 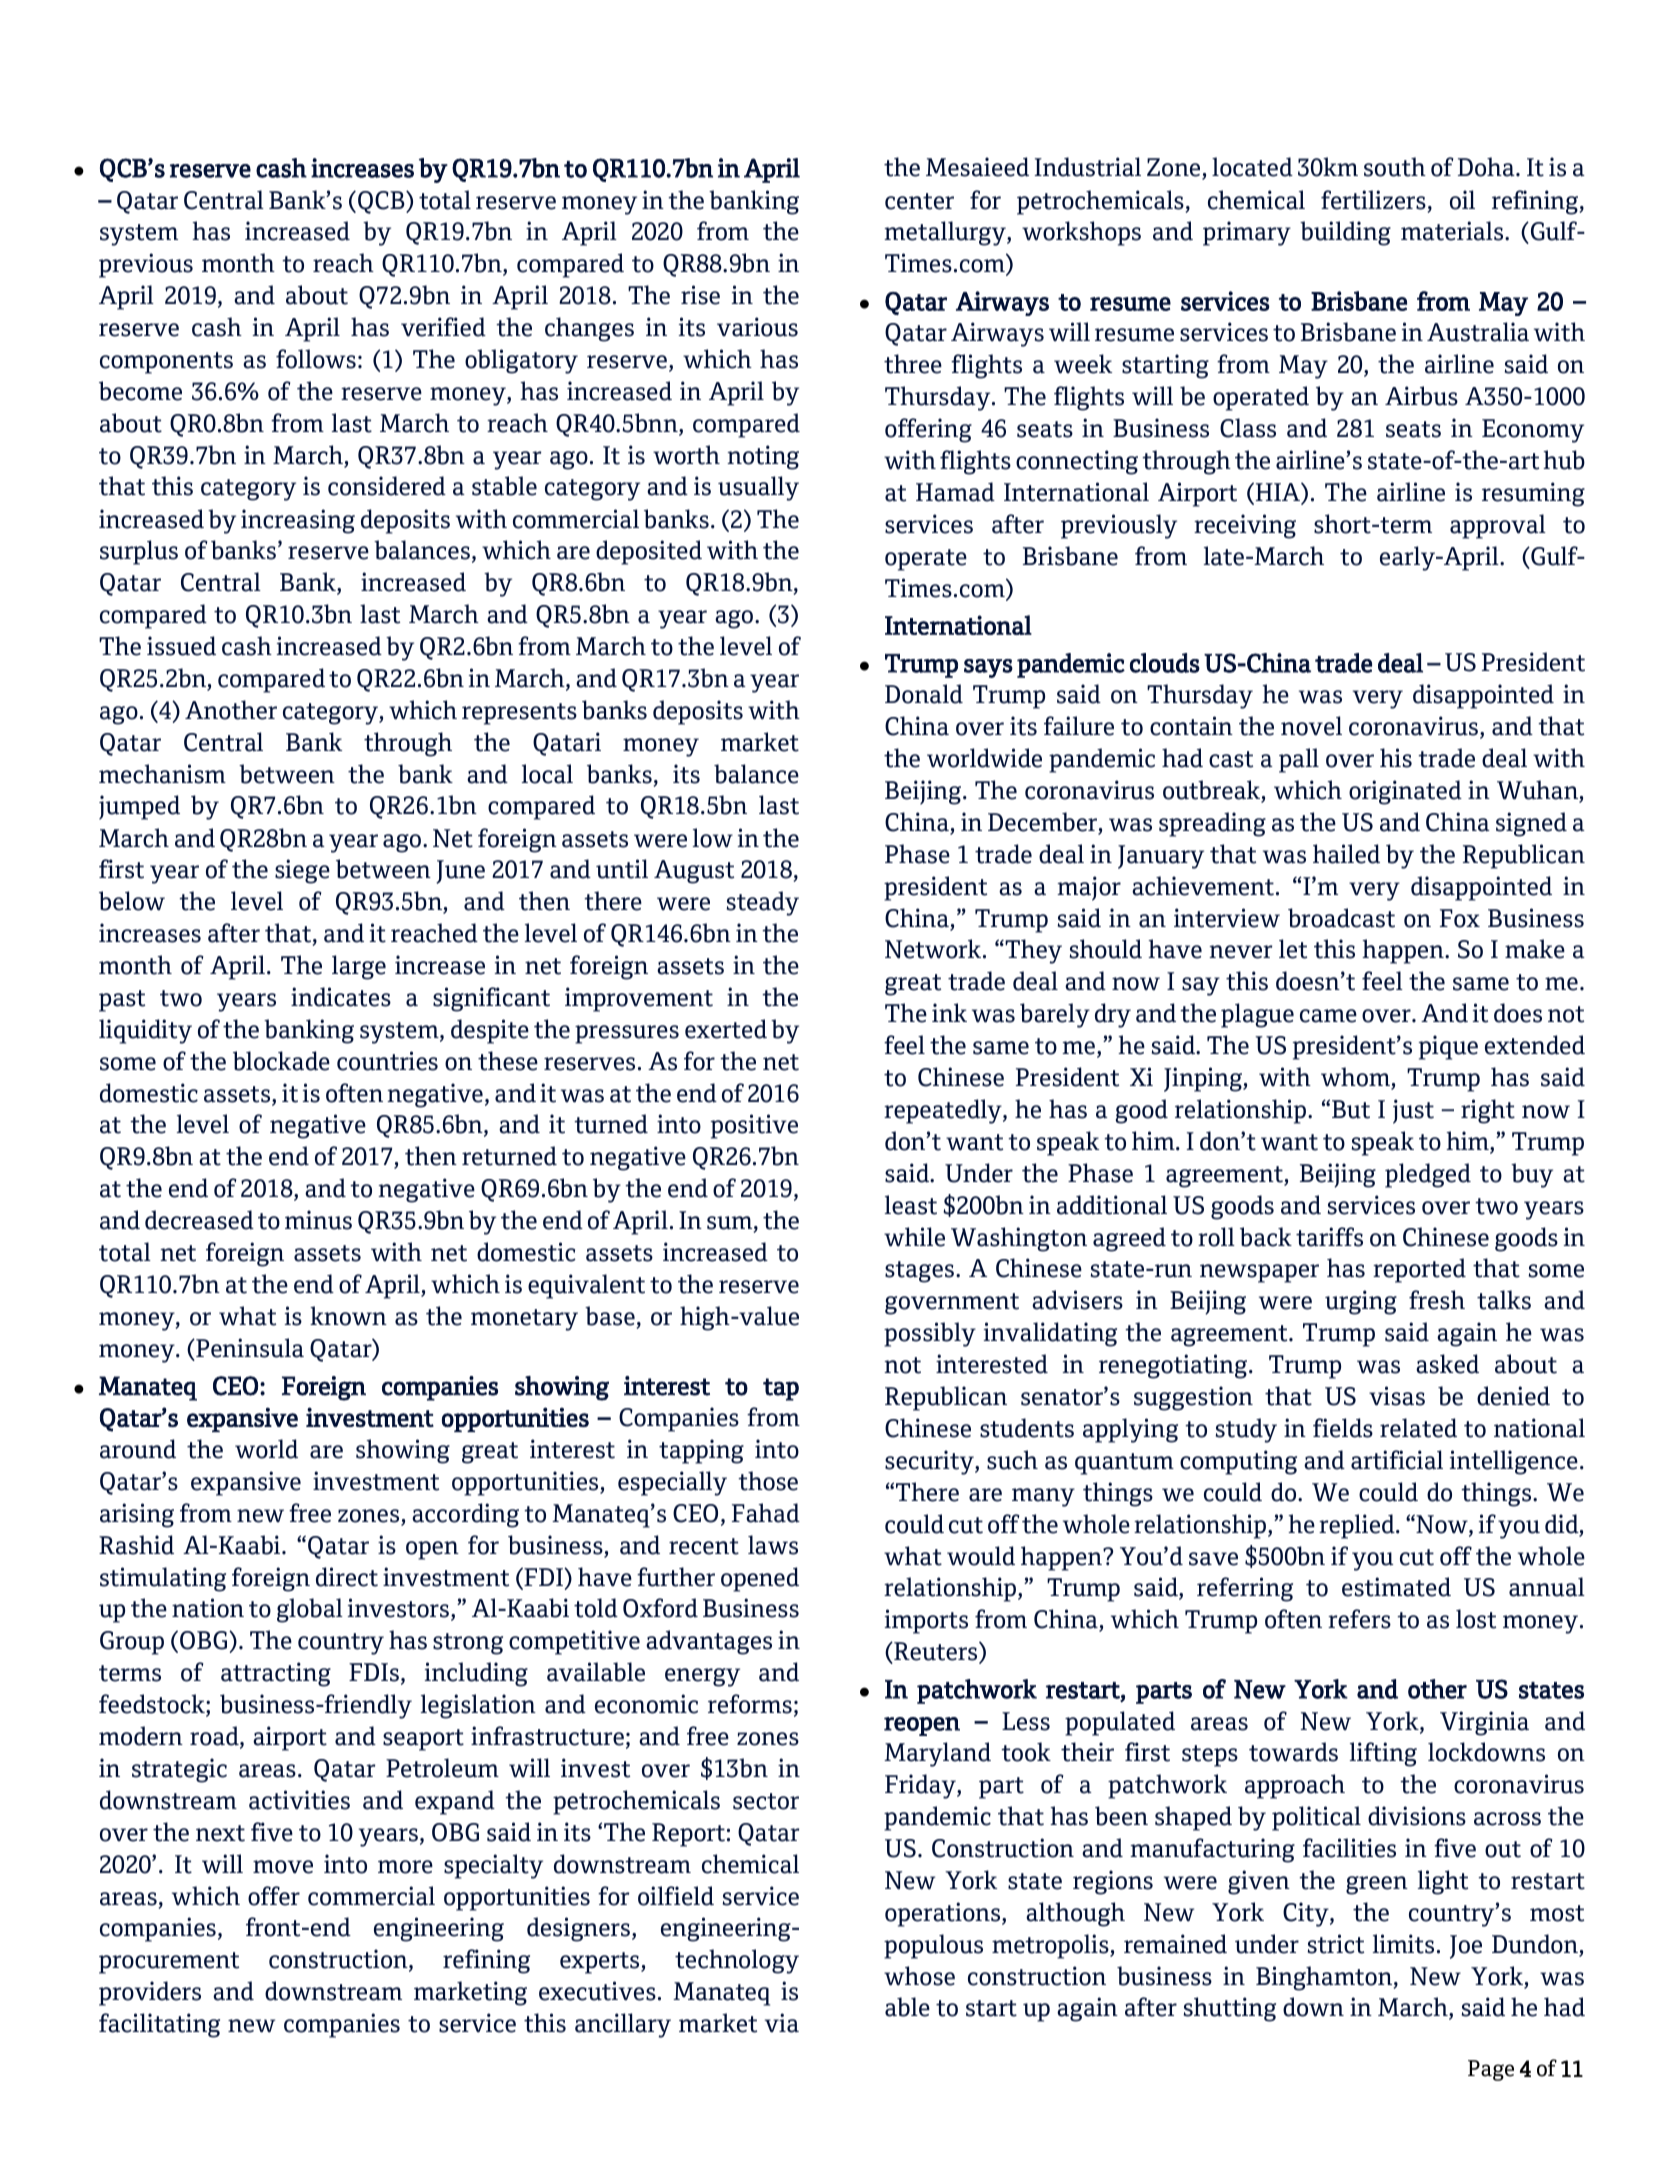 What do you see at coordinates (1373, 200) in the page?
I see `fertilizers` at bounding box center [1373, 200].
